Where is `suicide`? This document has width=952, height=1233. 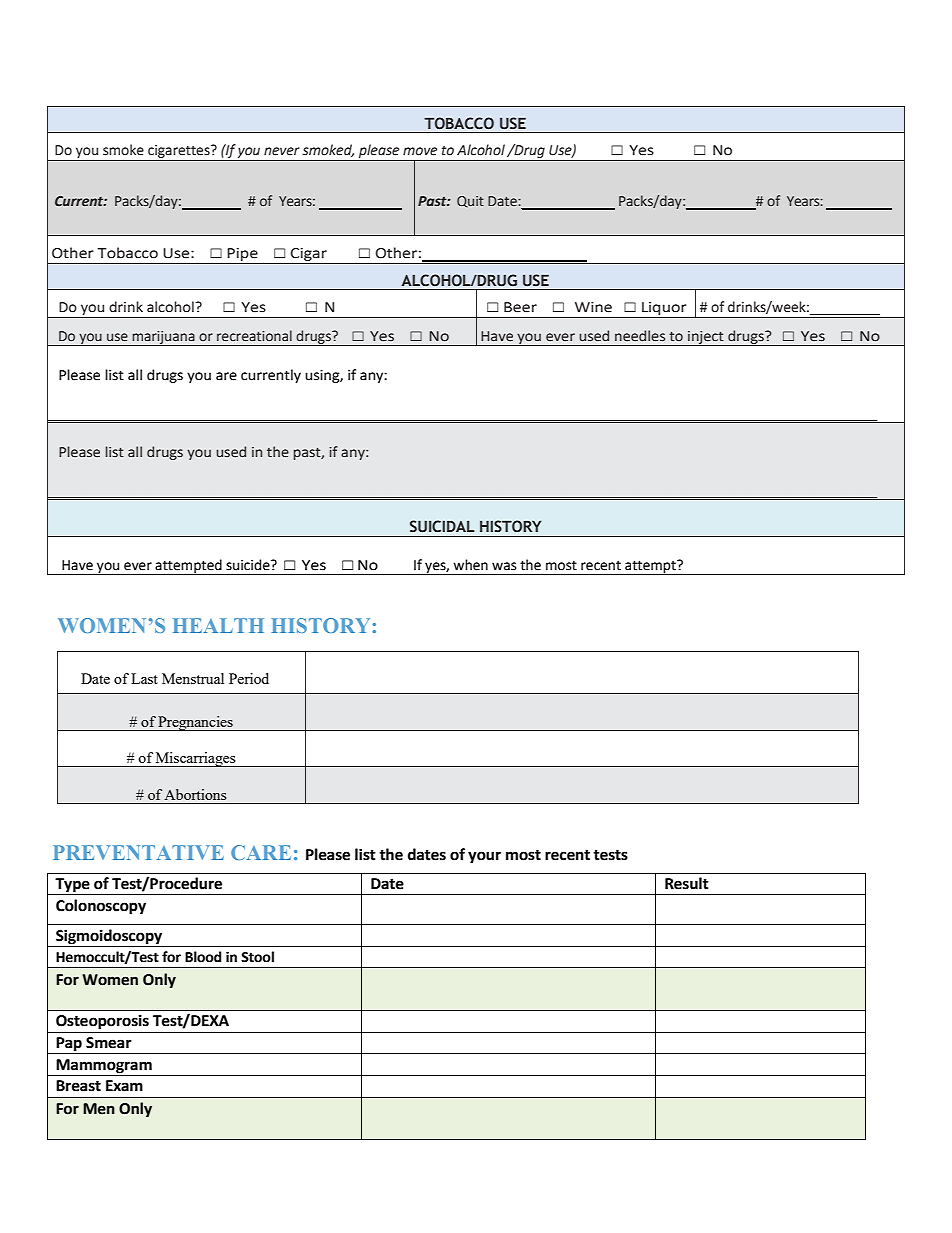 suicide is located at coordinates (249, 565).
